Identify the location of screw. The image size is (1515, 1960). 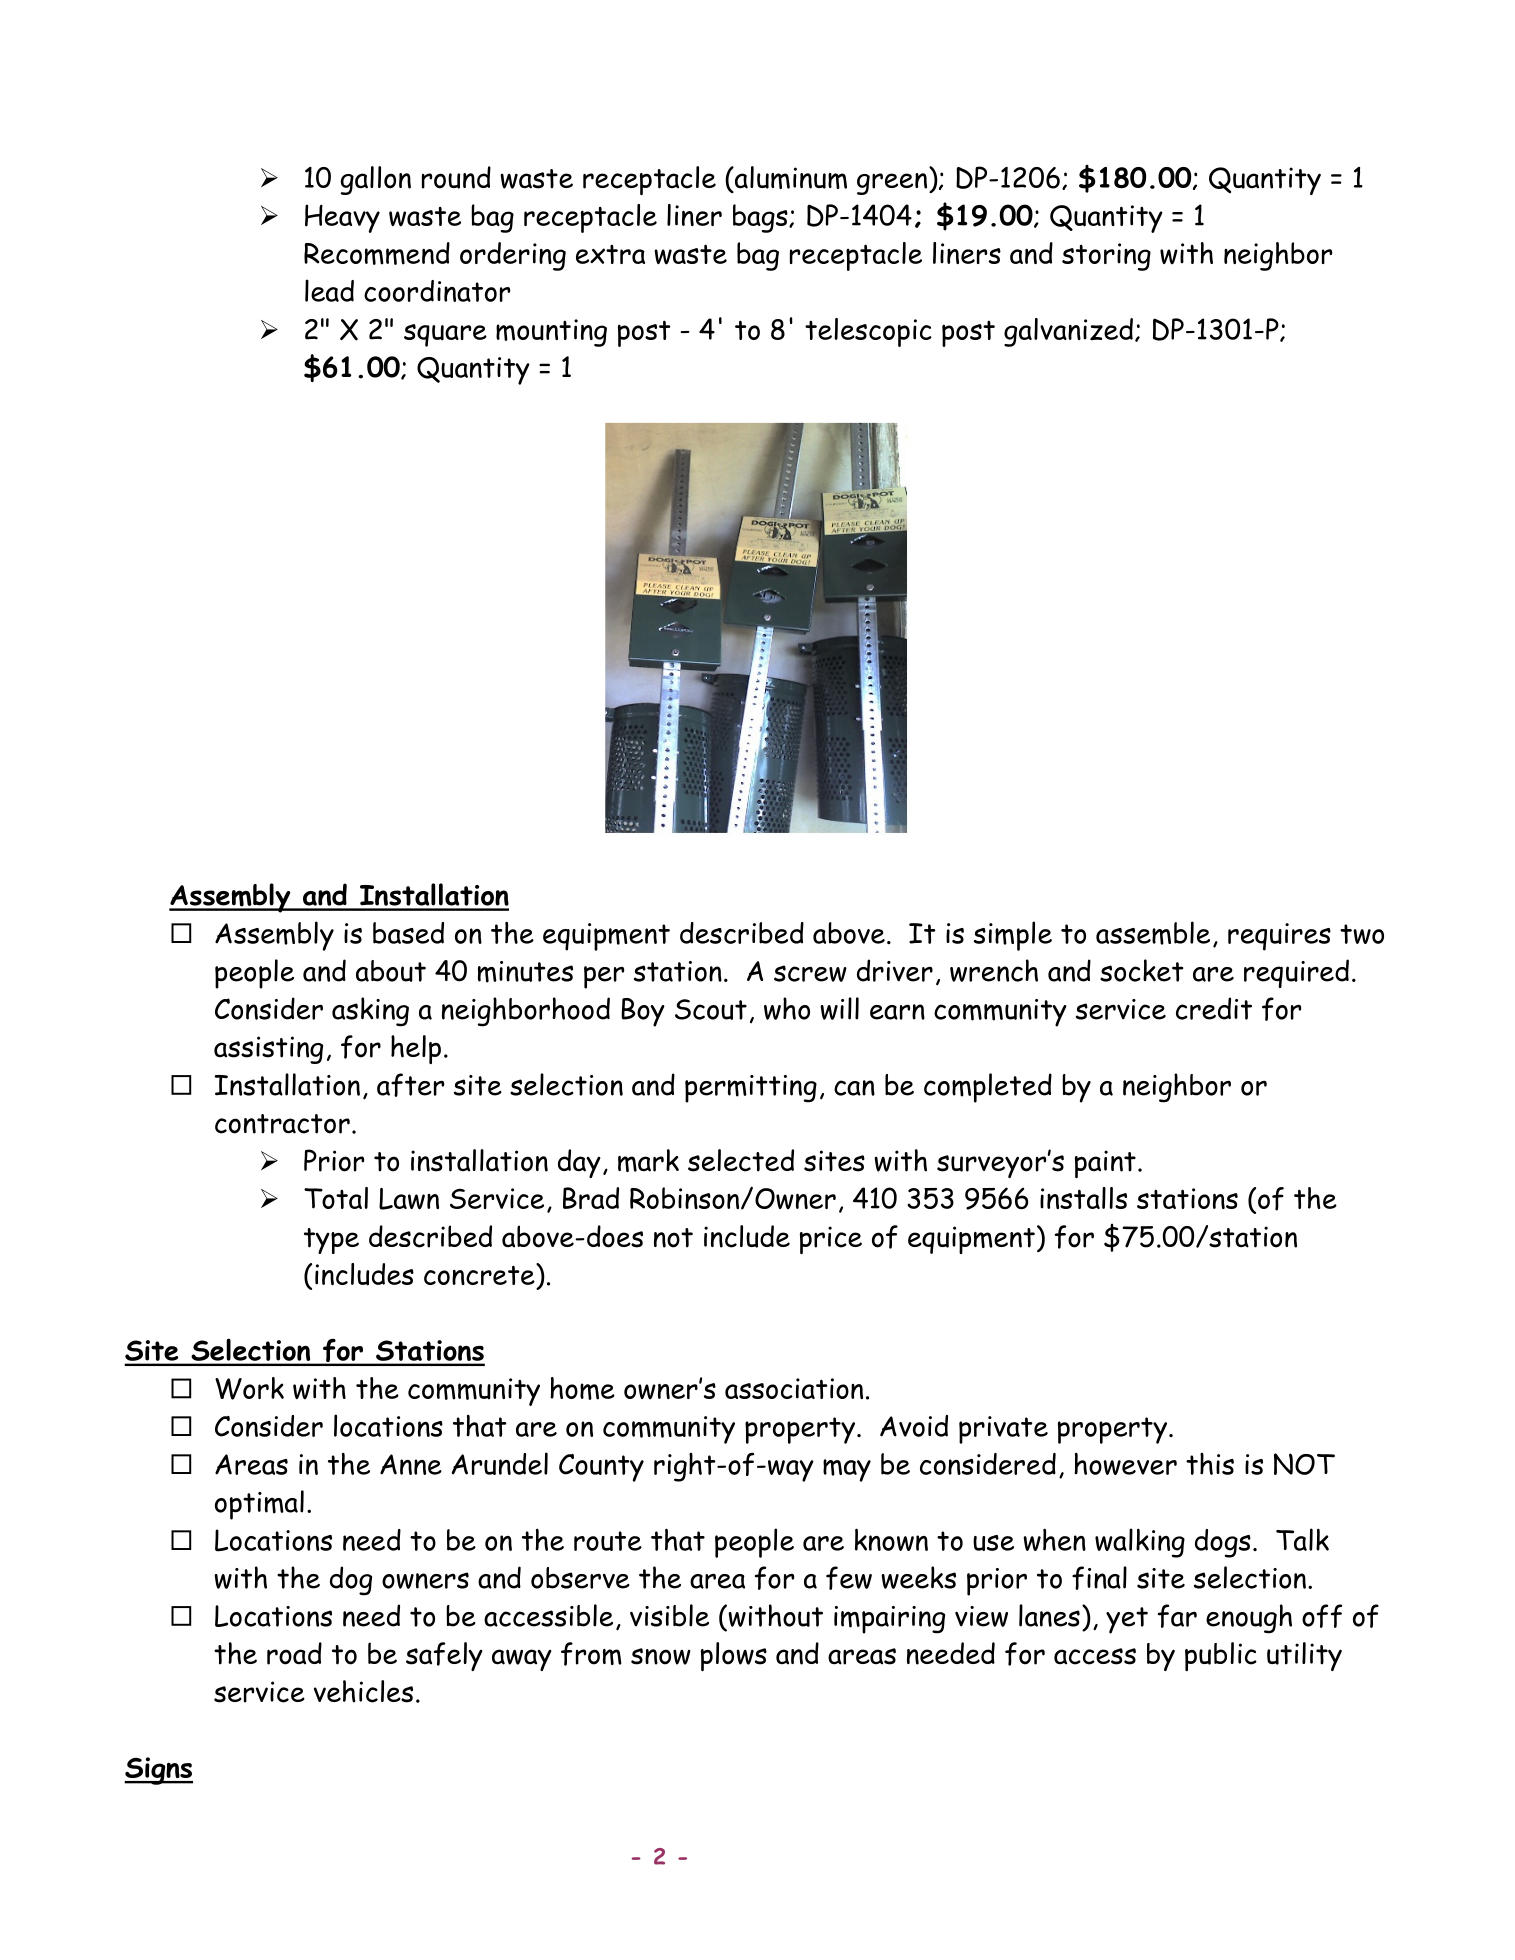
(810, 973).
